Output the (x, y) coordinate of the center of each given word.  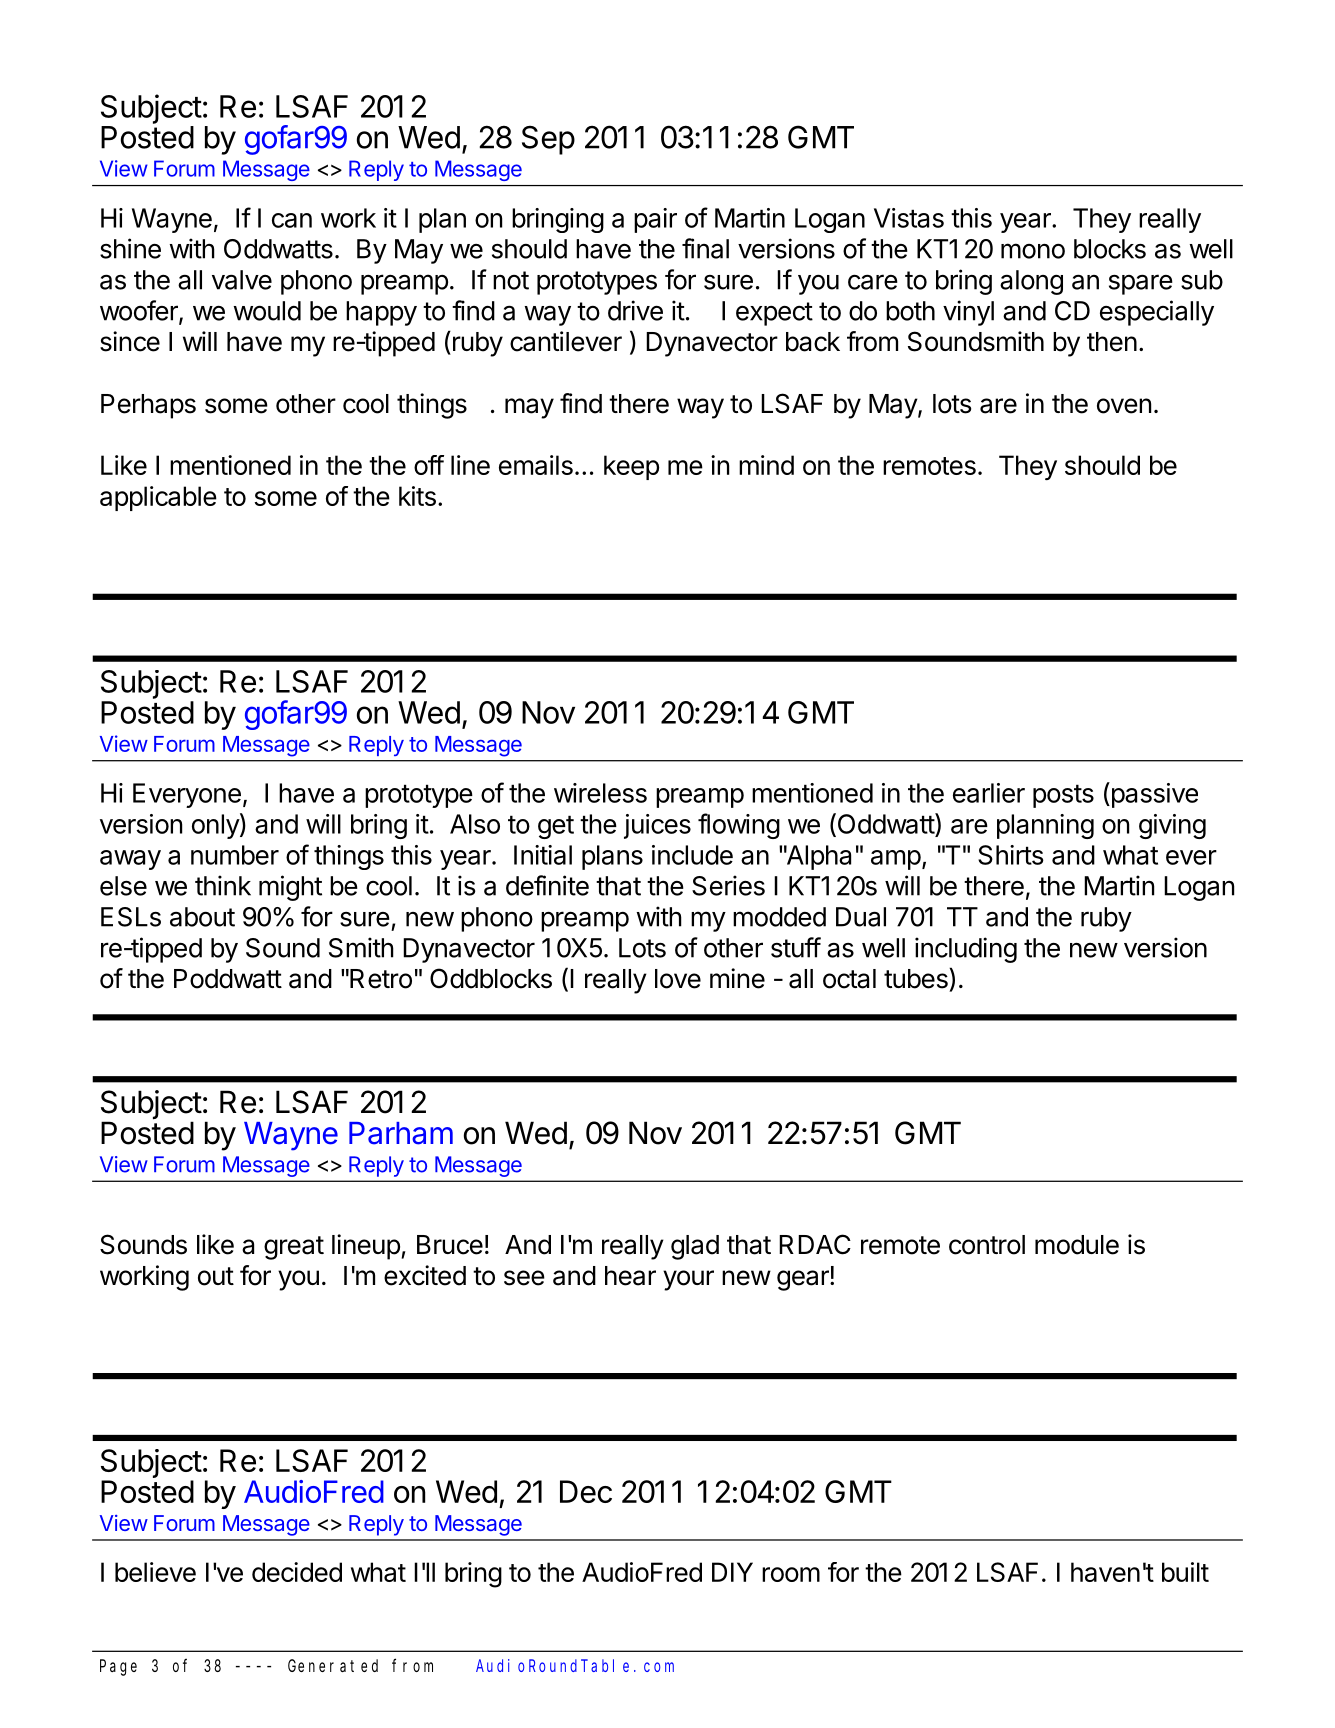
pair (655, 220)
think (223, 885)
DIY (732, 1572)
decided (297, 1572)
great (294, 1248)
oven (1124, 406)
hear (630, 1276)
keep (631, 467)
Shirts (1011, 855)
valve (242, 280)
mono (1033, 251)
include (692, 855)
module (1077, 1245)
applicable (158, 498)
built (1185, 1572)
